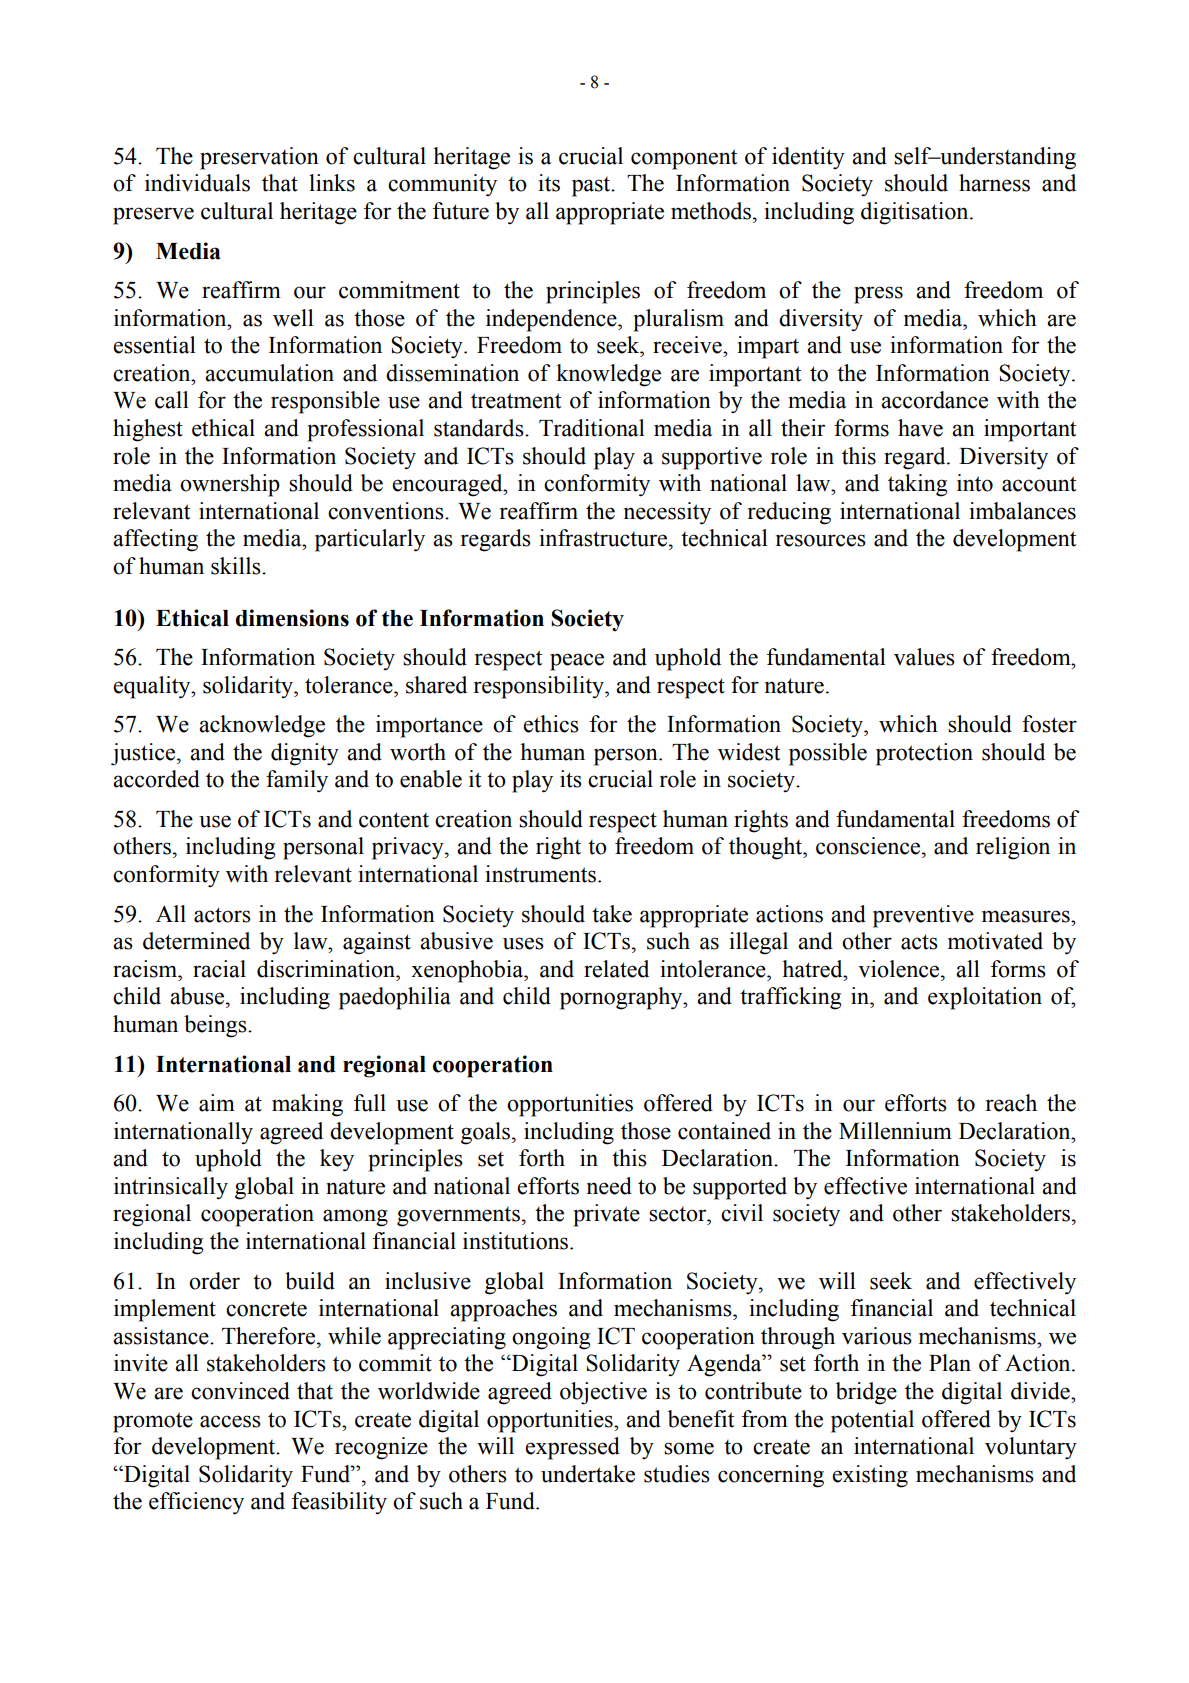  I want to click on peace, so click(577, 662).
